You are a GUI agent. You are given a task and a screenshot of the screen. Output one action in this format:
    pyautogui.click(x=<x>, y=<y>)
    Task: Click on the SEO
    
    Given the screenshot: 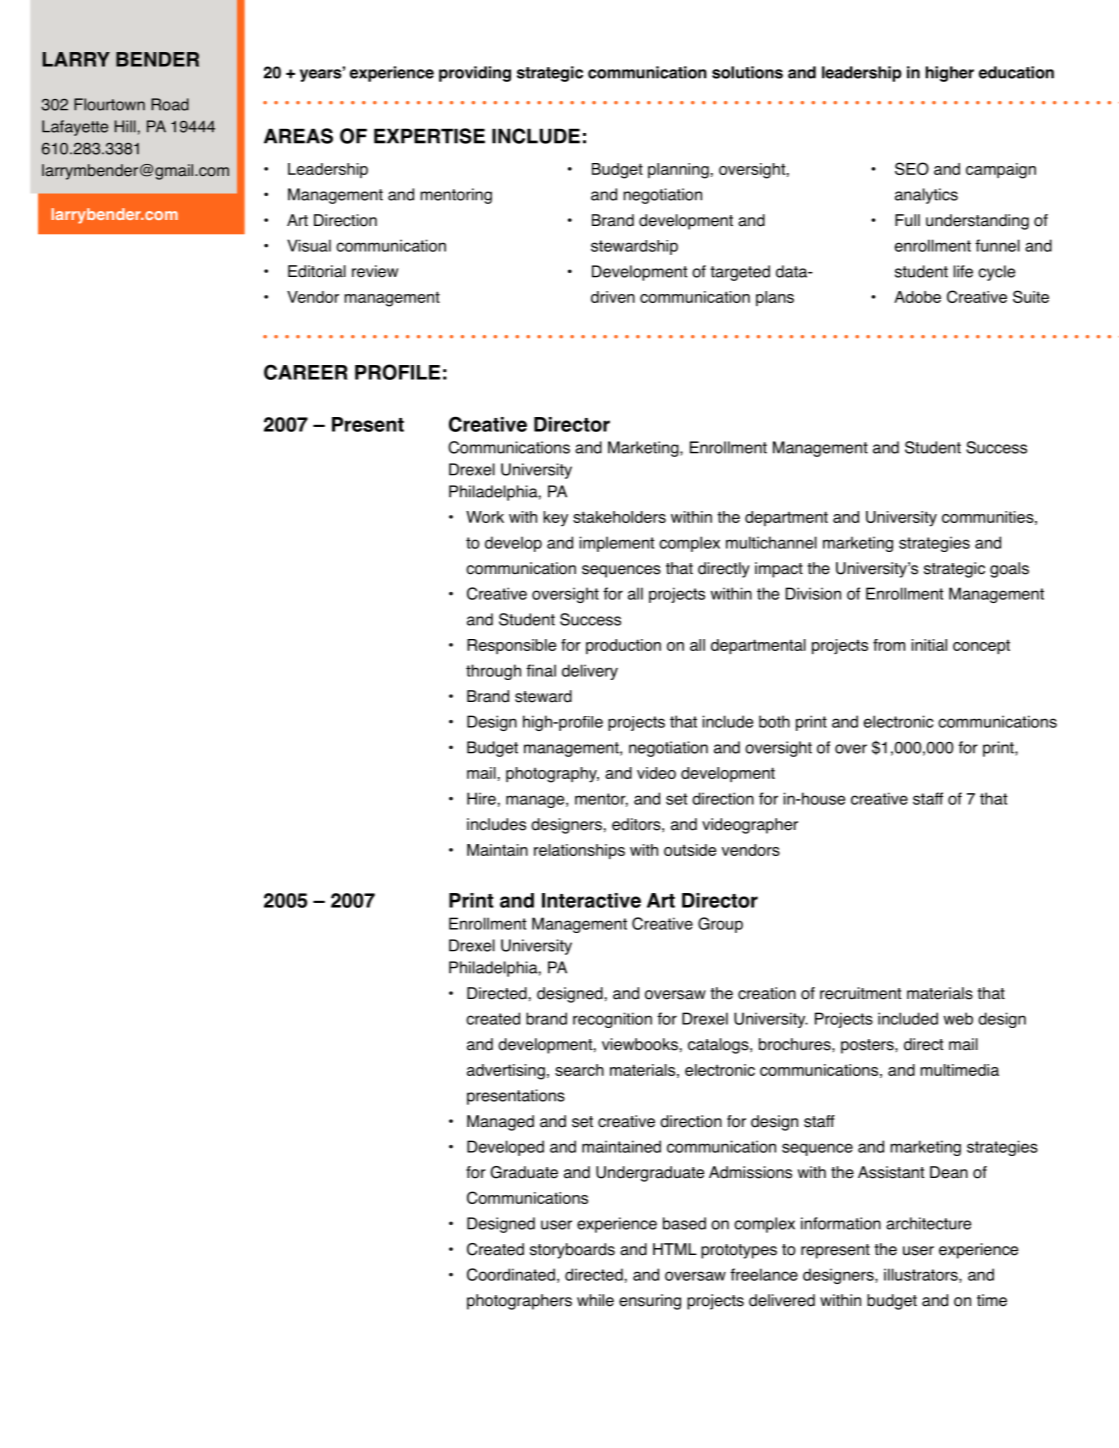 What is the action you would take?
    pyautogui.click(x=912, y=168)
